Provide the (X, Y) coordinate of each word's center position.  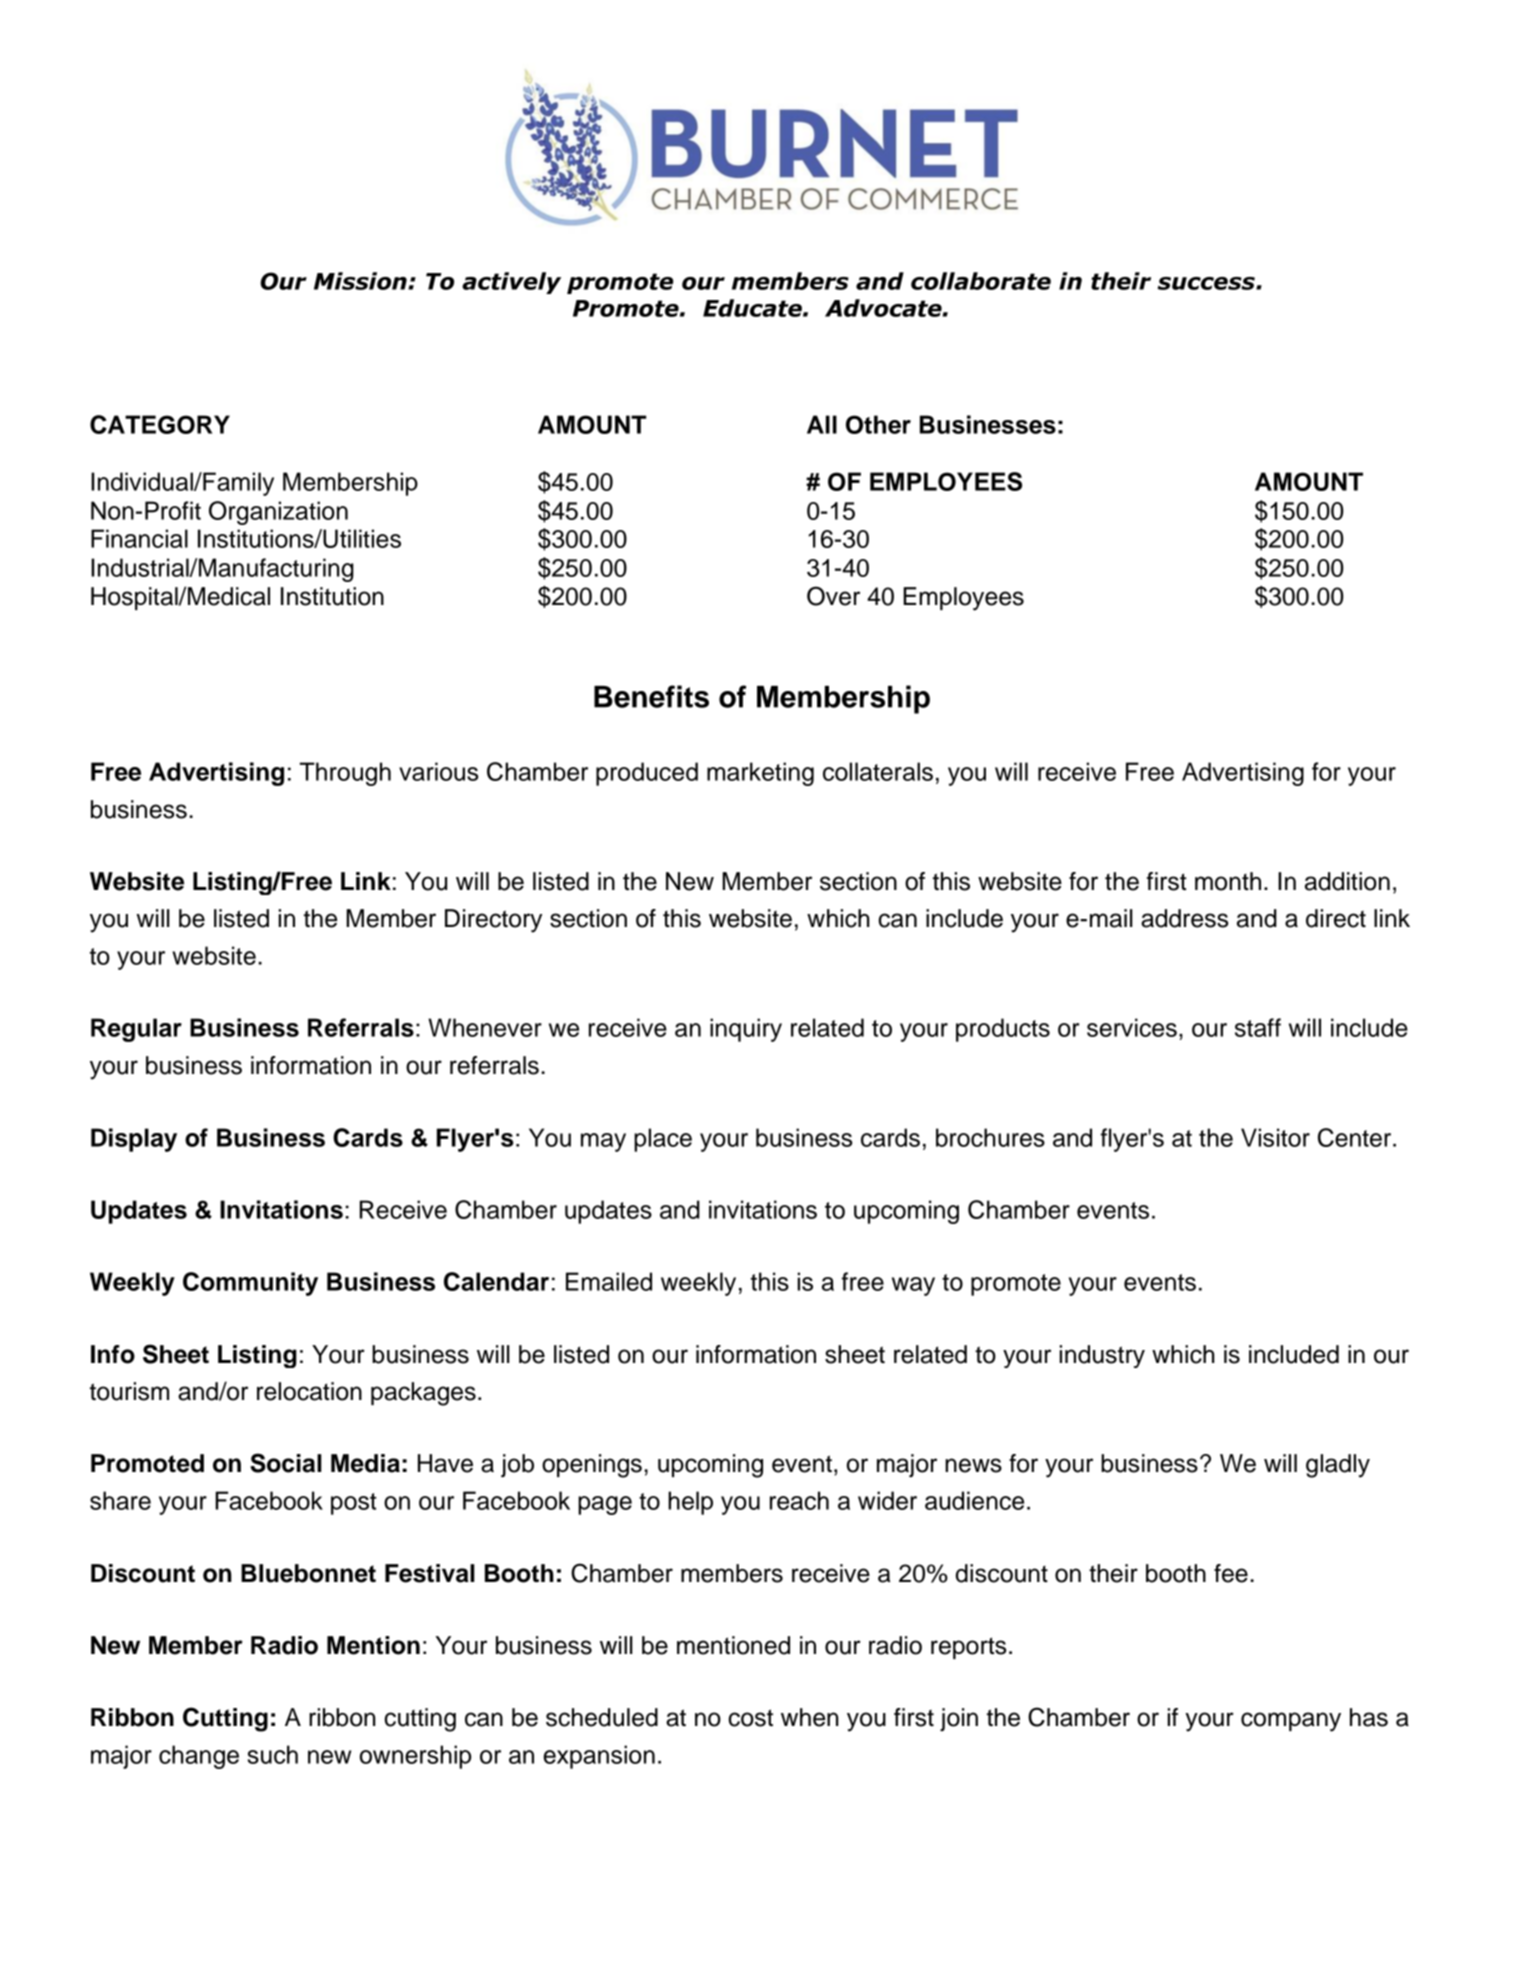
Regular (136, 1030)
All (822, 424)
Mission (361, 281)
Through (345, 774)
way (913, 1286)
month (1228, 881)
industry (1102, 1356)
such (272, 1754)
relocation (309, 1391)
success (1207, 283)
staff (1258, 1027)
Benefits (651, 696)
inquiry (746, 1030)
